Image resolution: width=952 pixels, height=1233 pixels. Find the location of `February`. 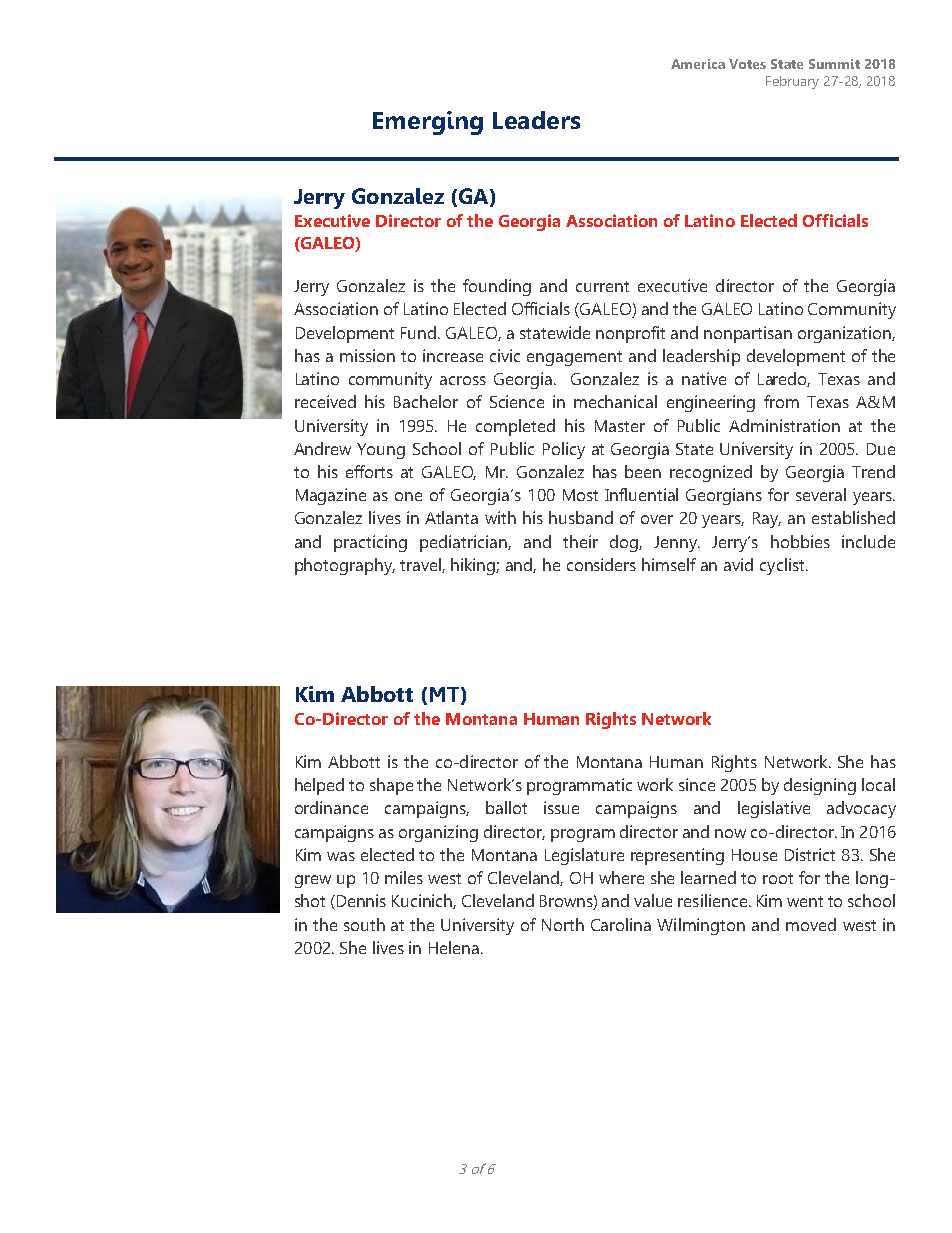

February is located at coordinates (792, 82).
